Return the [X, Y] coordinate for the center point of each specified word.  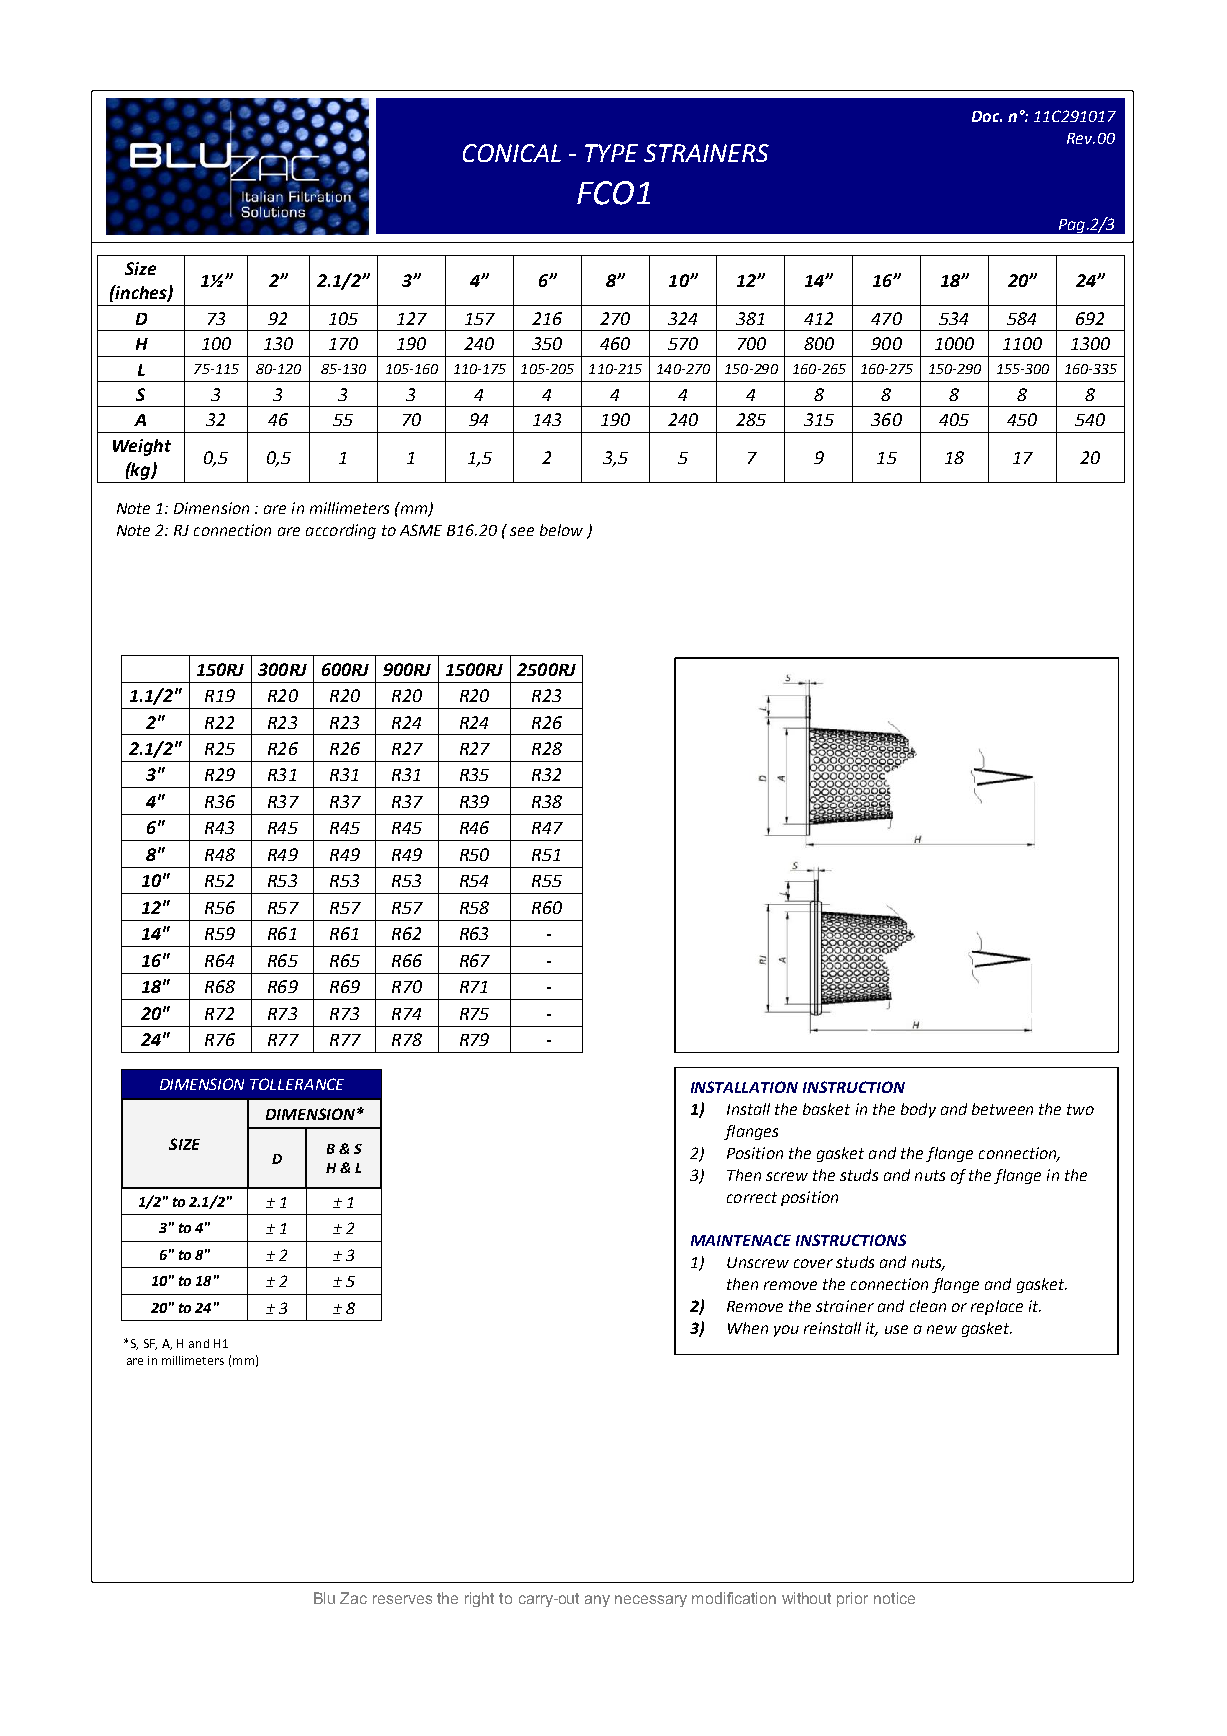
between [1002, 1109]
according [341, 531]
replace [997, 1307]
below [561, 530]
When [748, 1328]
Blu [324, 1598]
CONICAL [512, 153]
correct [752, 1197]
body [918, 1110]
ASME [421, 530]
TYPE [611, 153]
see [522, 531]
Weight [142, 447]
